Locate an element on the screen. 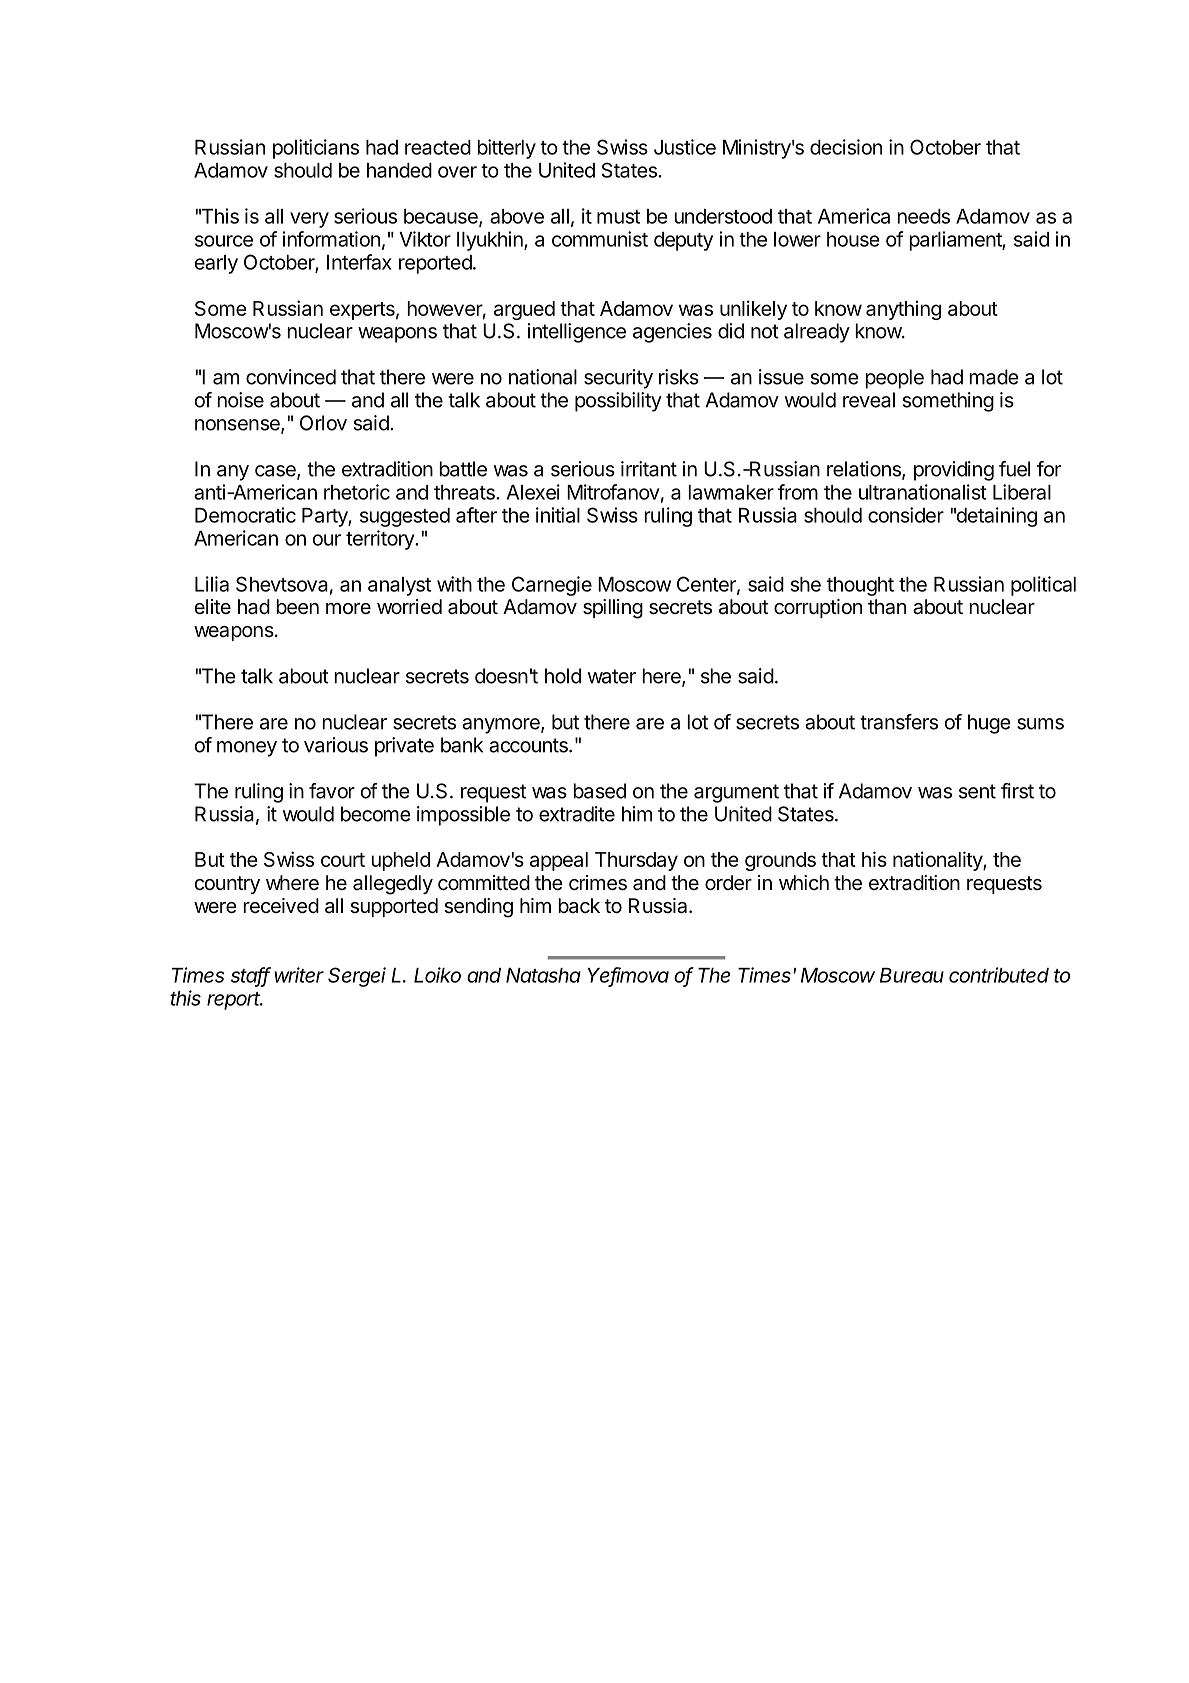  Justice is located at coordinates (685, 147).
